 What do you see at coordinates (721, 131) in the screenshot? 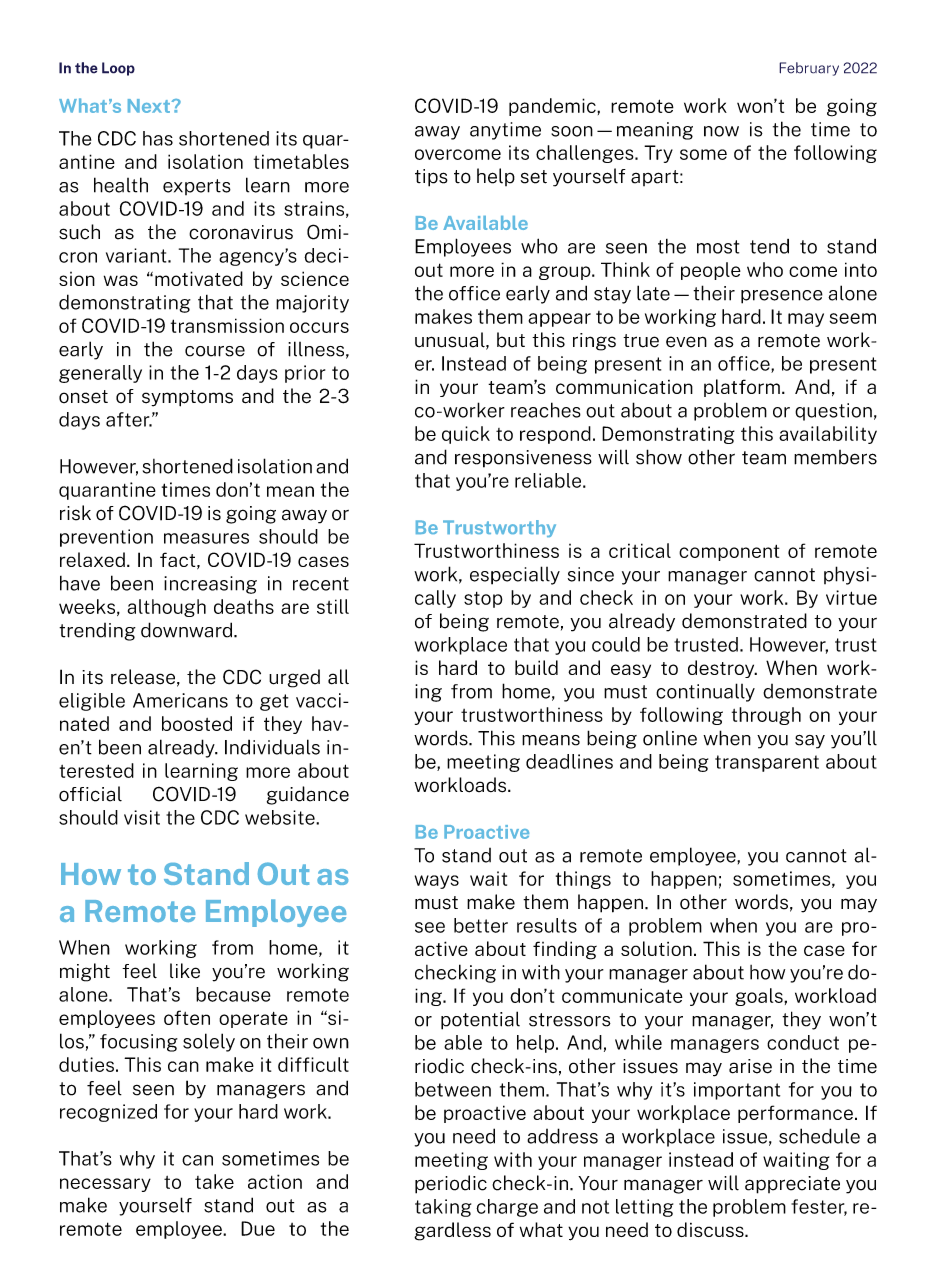
I see `now` at bounding box center [721, 131].
